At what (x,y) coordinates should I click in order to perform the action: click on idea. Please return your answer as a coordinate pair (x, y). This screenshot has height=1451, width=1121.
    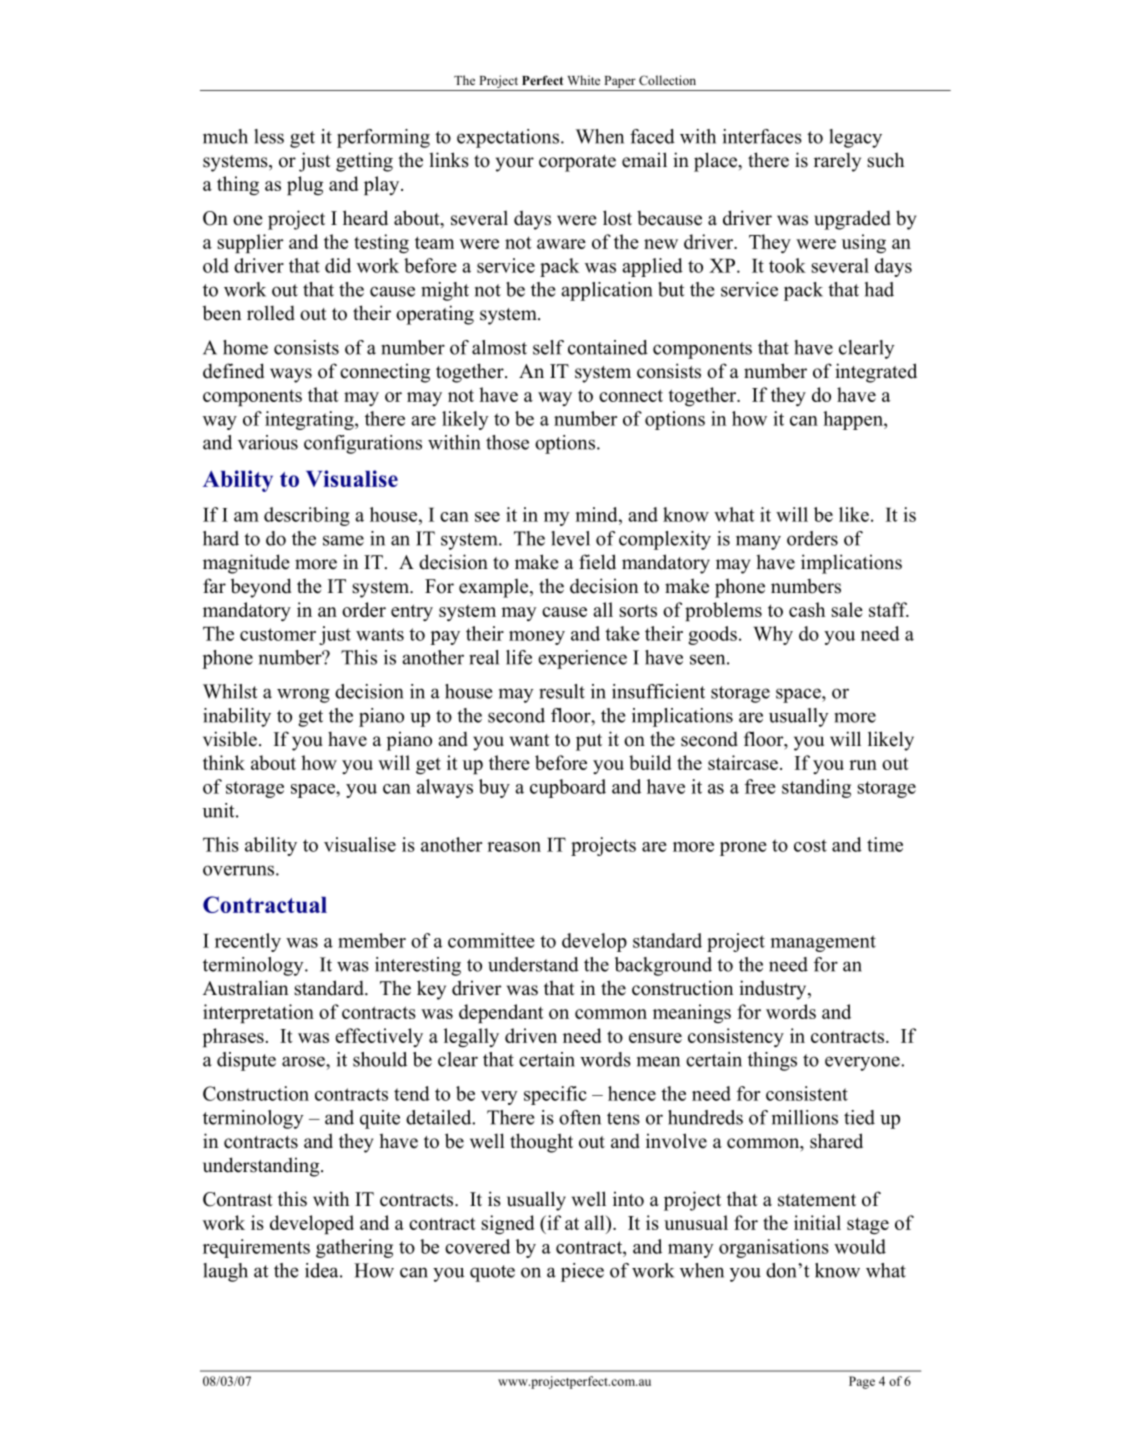
    Looking at the image, I should click on (323, 1270).
